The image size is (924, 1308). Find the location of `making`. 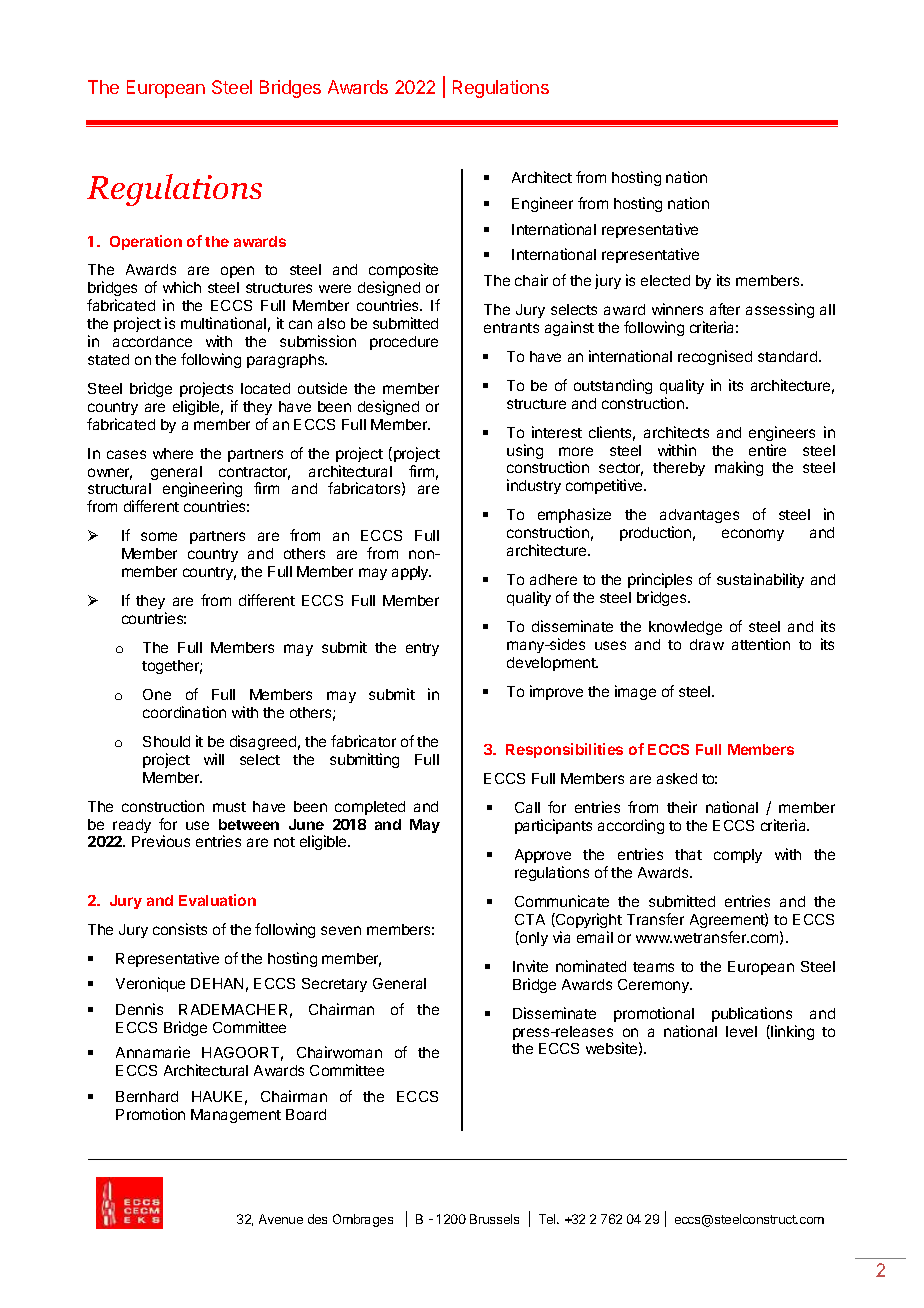

making is located at coordinates (739, 468).
